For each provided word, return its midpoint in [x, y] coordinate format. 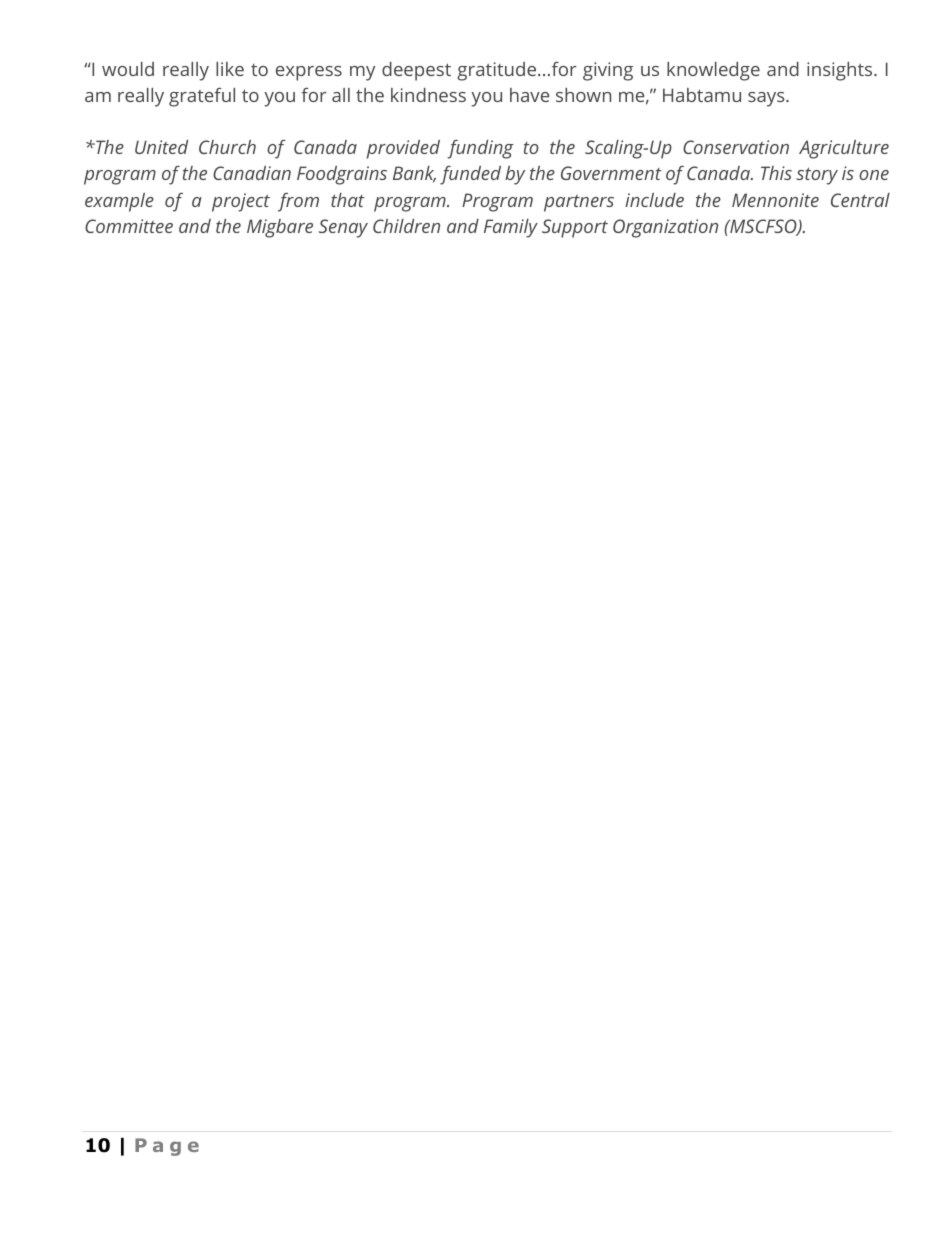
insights [841, 71]
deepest [416, 71]
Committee [129, 226]
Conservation [736, 147]
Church [227, 147]
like [230, 69]
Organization [665, 228]
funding [480, 149]
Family [511, 228]
